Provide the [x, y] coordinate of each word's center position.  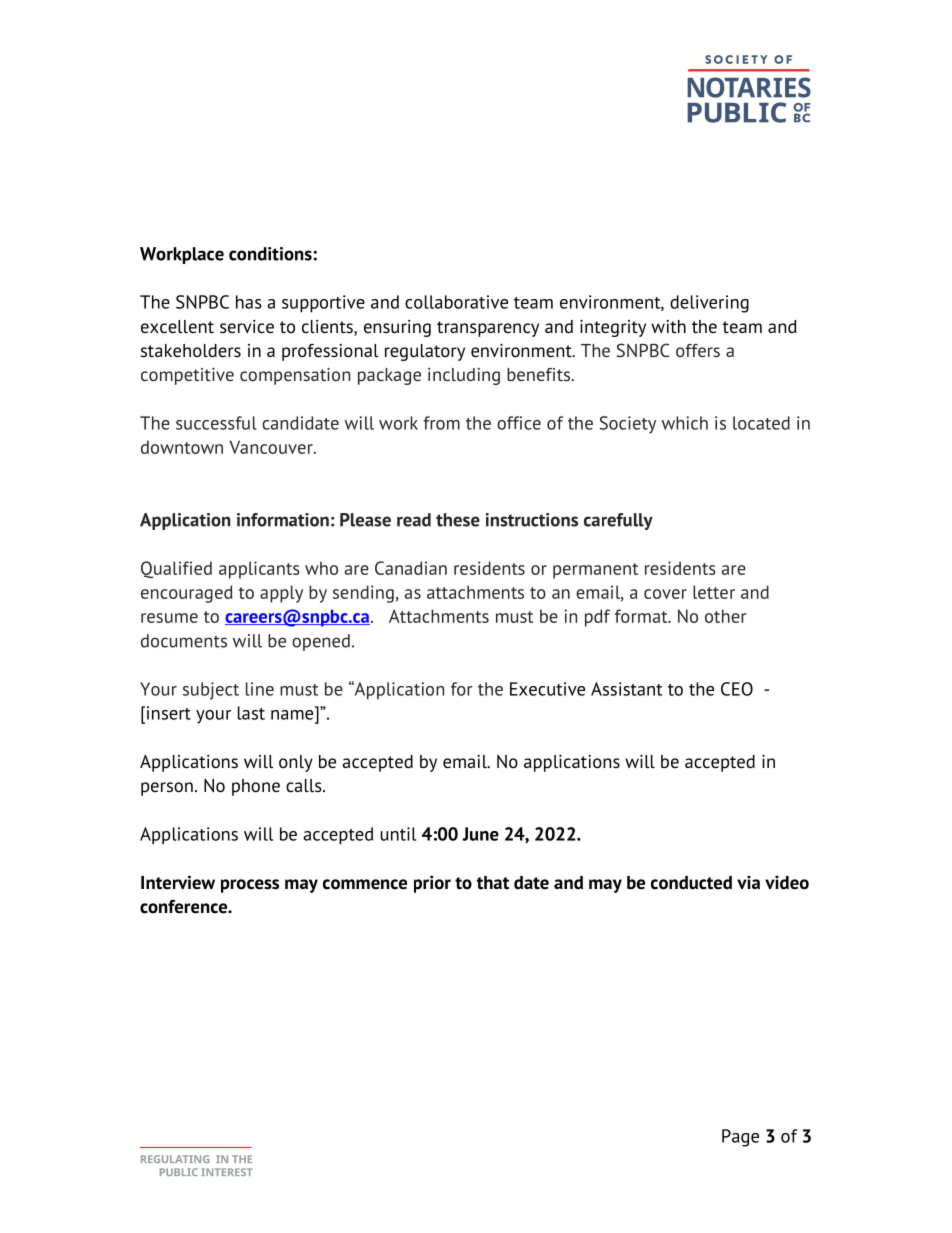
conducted [691, 883]
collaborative [456, 302]
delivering [709, 304]
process [250, 886]
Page [740, 1138]
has [249, 302]
